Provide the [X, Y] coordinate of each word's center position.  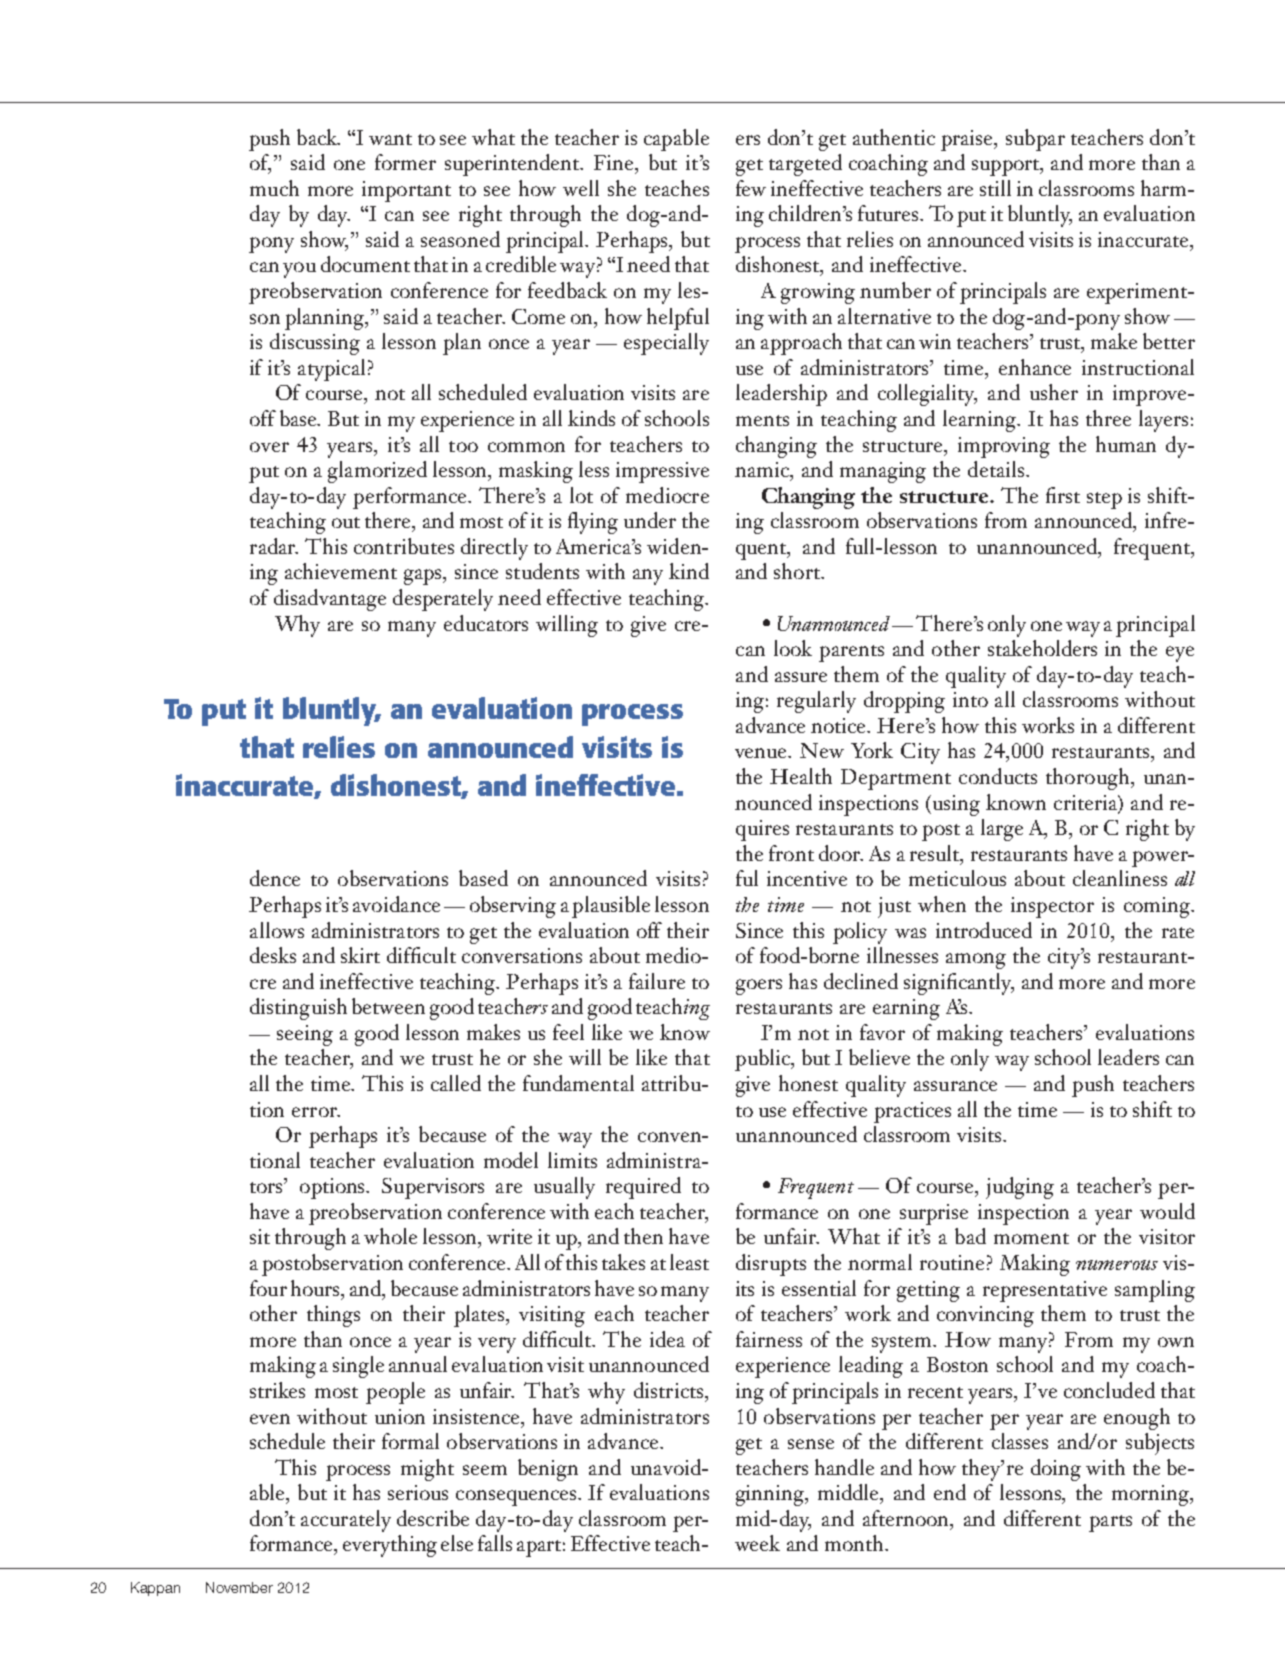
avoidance [396, 904]
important [406, 191]
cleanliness [1120, 878]
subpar [1035, 140]
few [751, 188]
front [791, 853]
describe [433, 1518]
